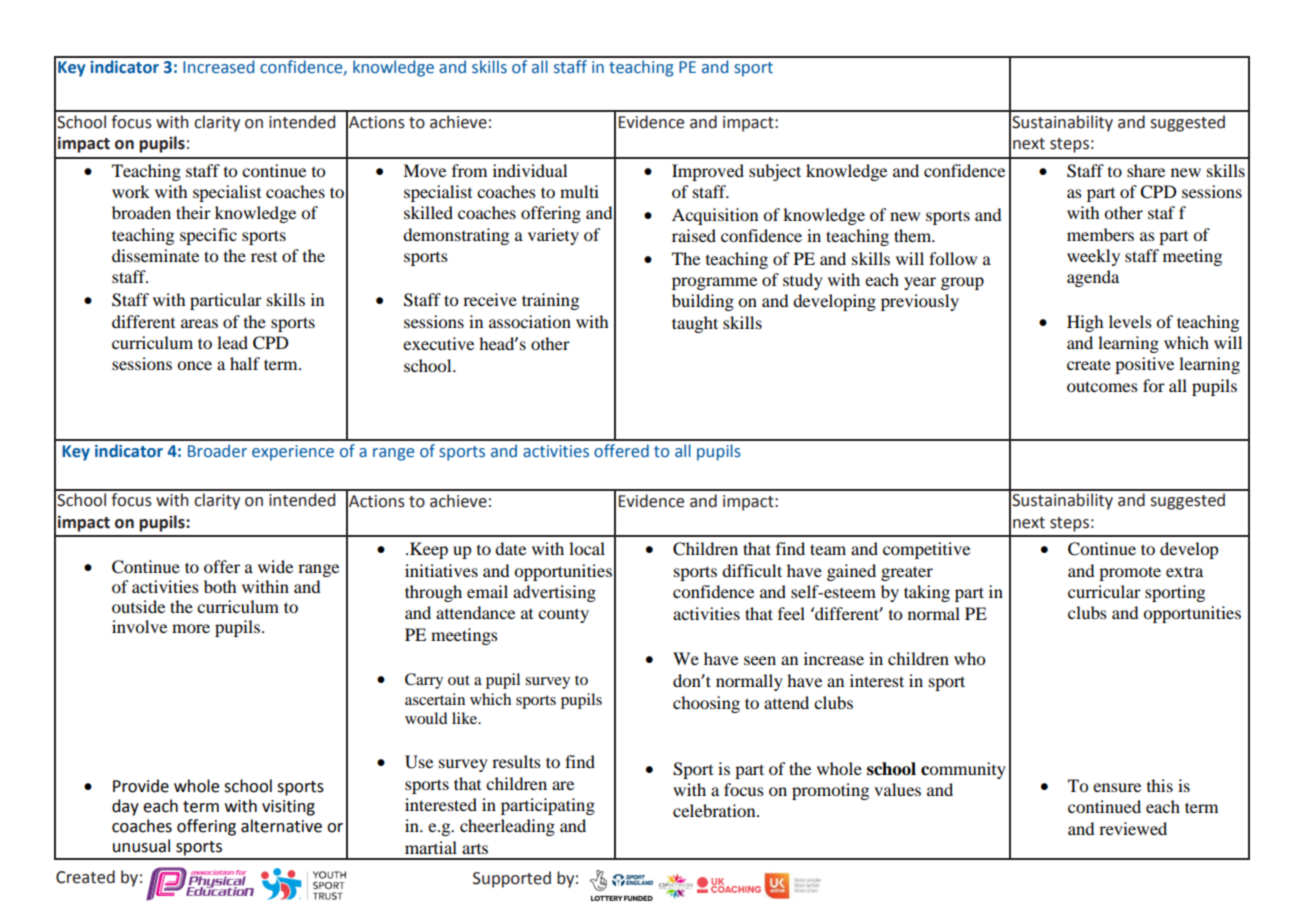 The height and width of the document is (924, 1307). What do you see at coordinates (963, 770) in the document?
I see `community` at bounding box center [963, 770].
